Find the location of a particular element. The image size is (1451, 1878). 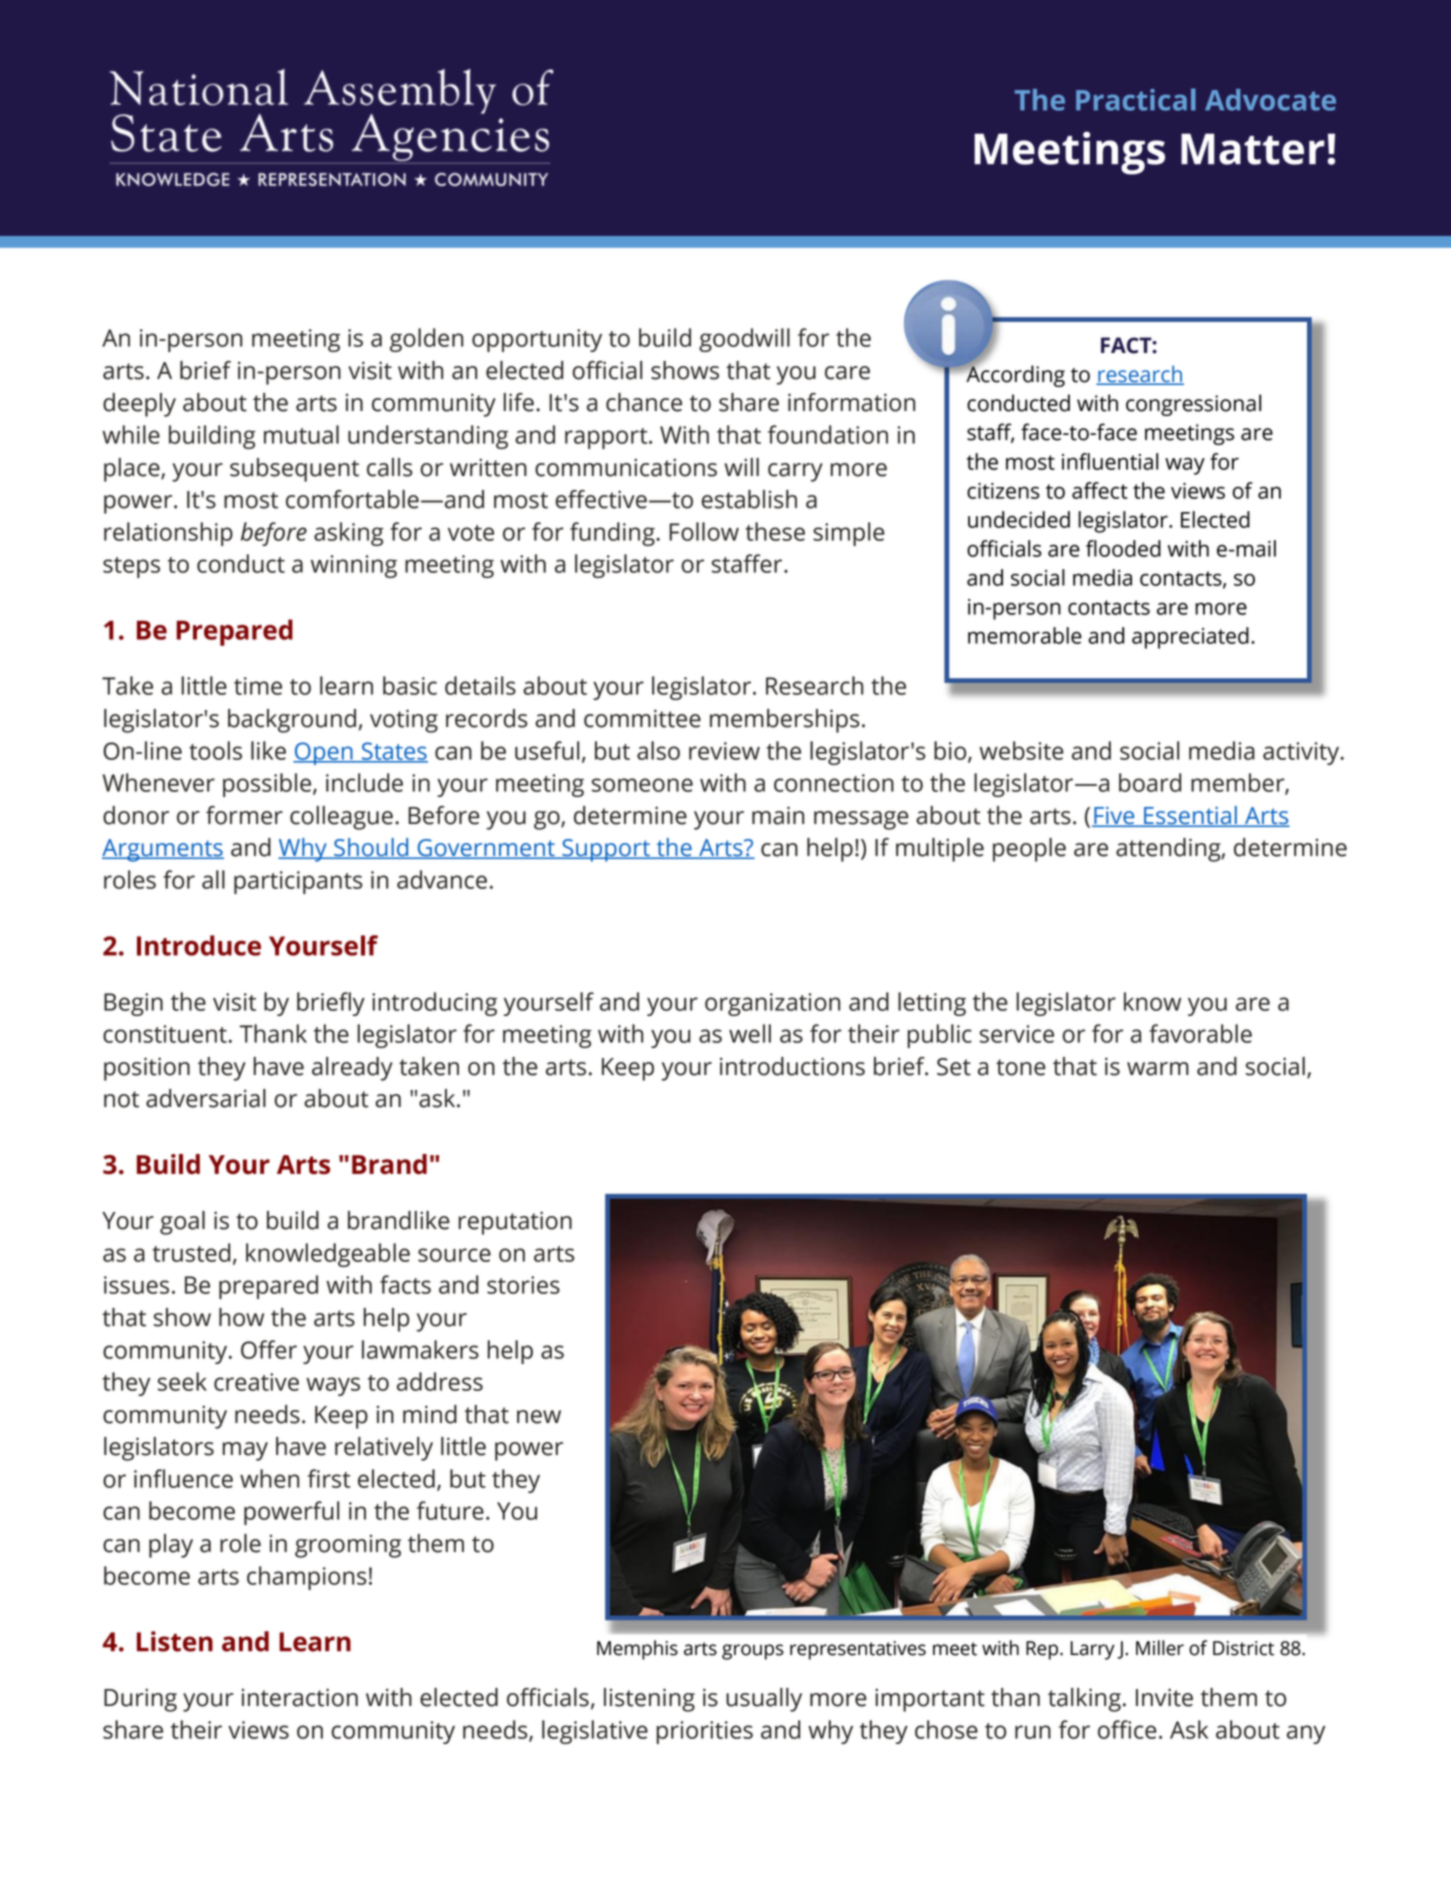

establish is located at coordinates (749, 499).
